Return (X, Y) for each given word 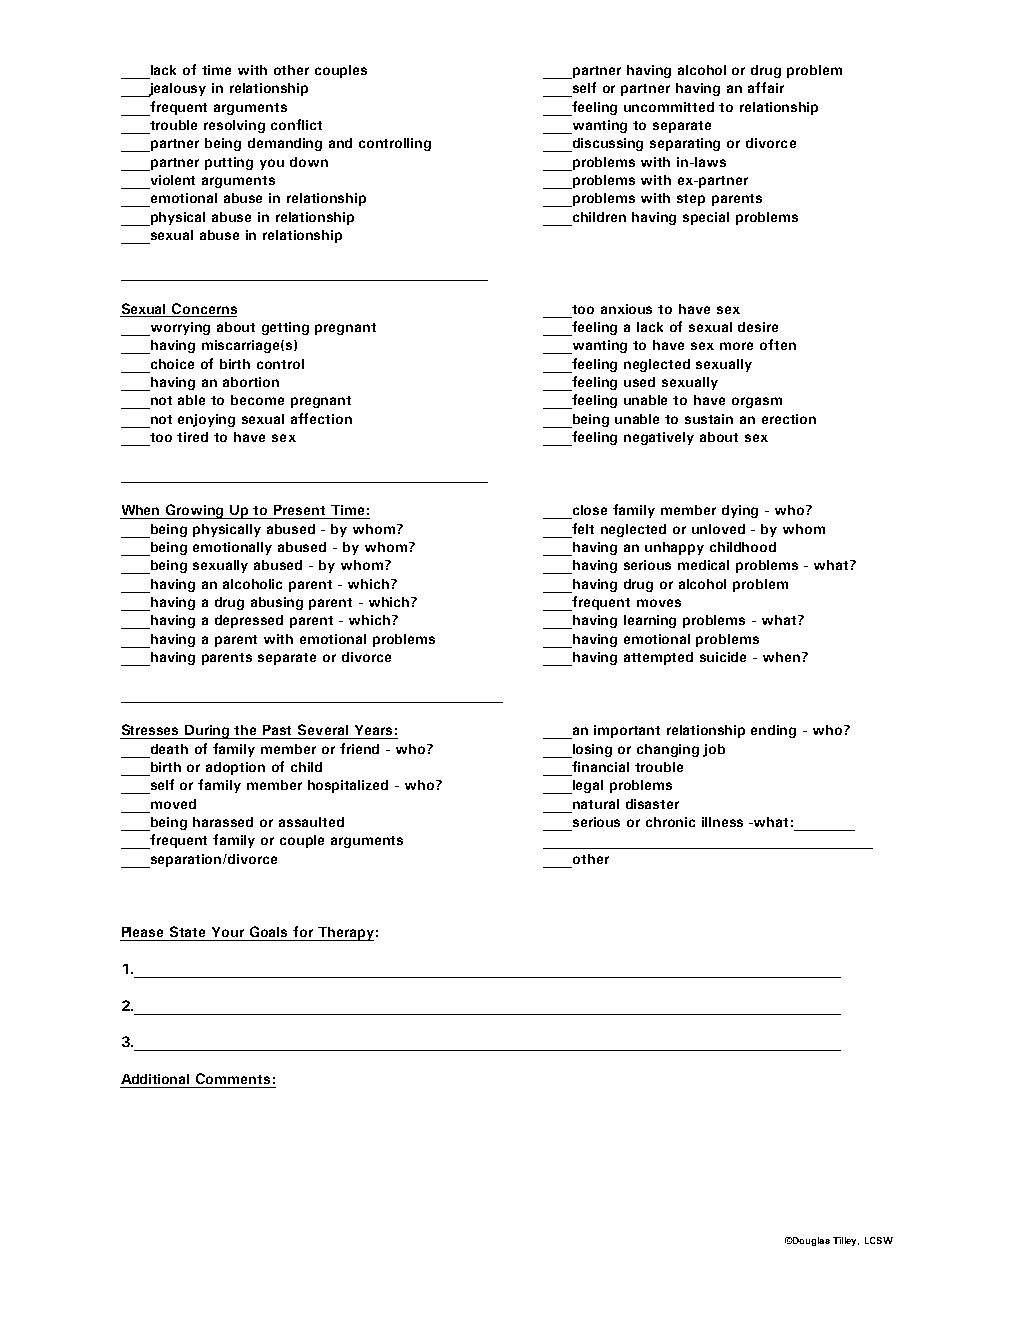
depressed (249, 621)
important (627, 731)
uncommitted (669, 107)
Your (228, 932)
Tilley (846, 1241)
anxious (626, 309)
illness (722, 822)
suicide (723, 657)
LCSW (879, 1240)
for (303, 931)
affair (766, 87)
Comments (233, 1078)
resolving (234, 126)
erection (789, 419)
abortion (251, 382)
